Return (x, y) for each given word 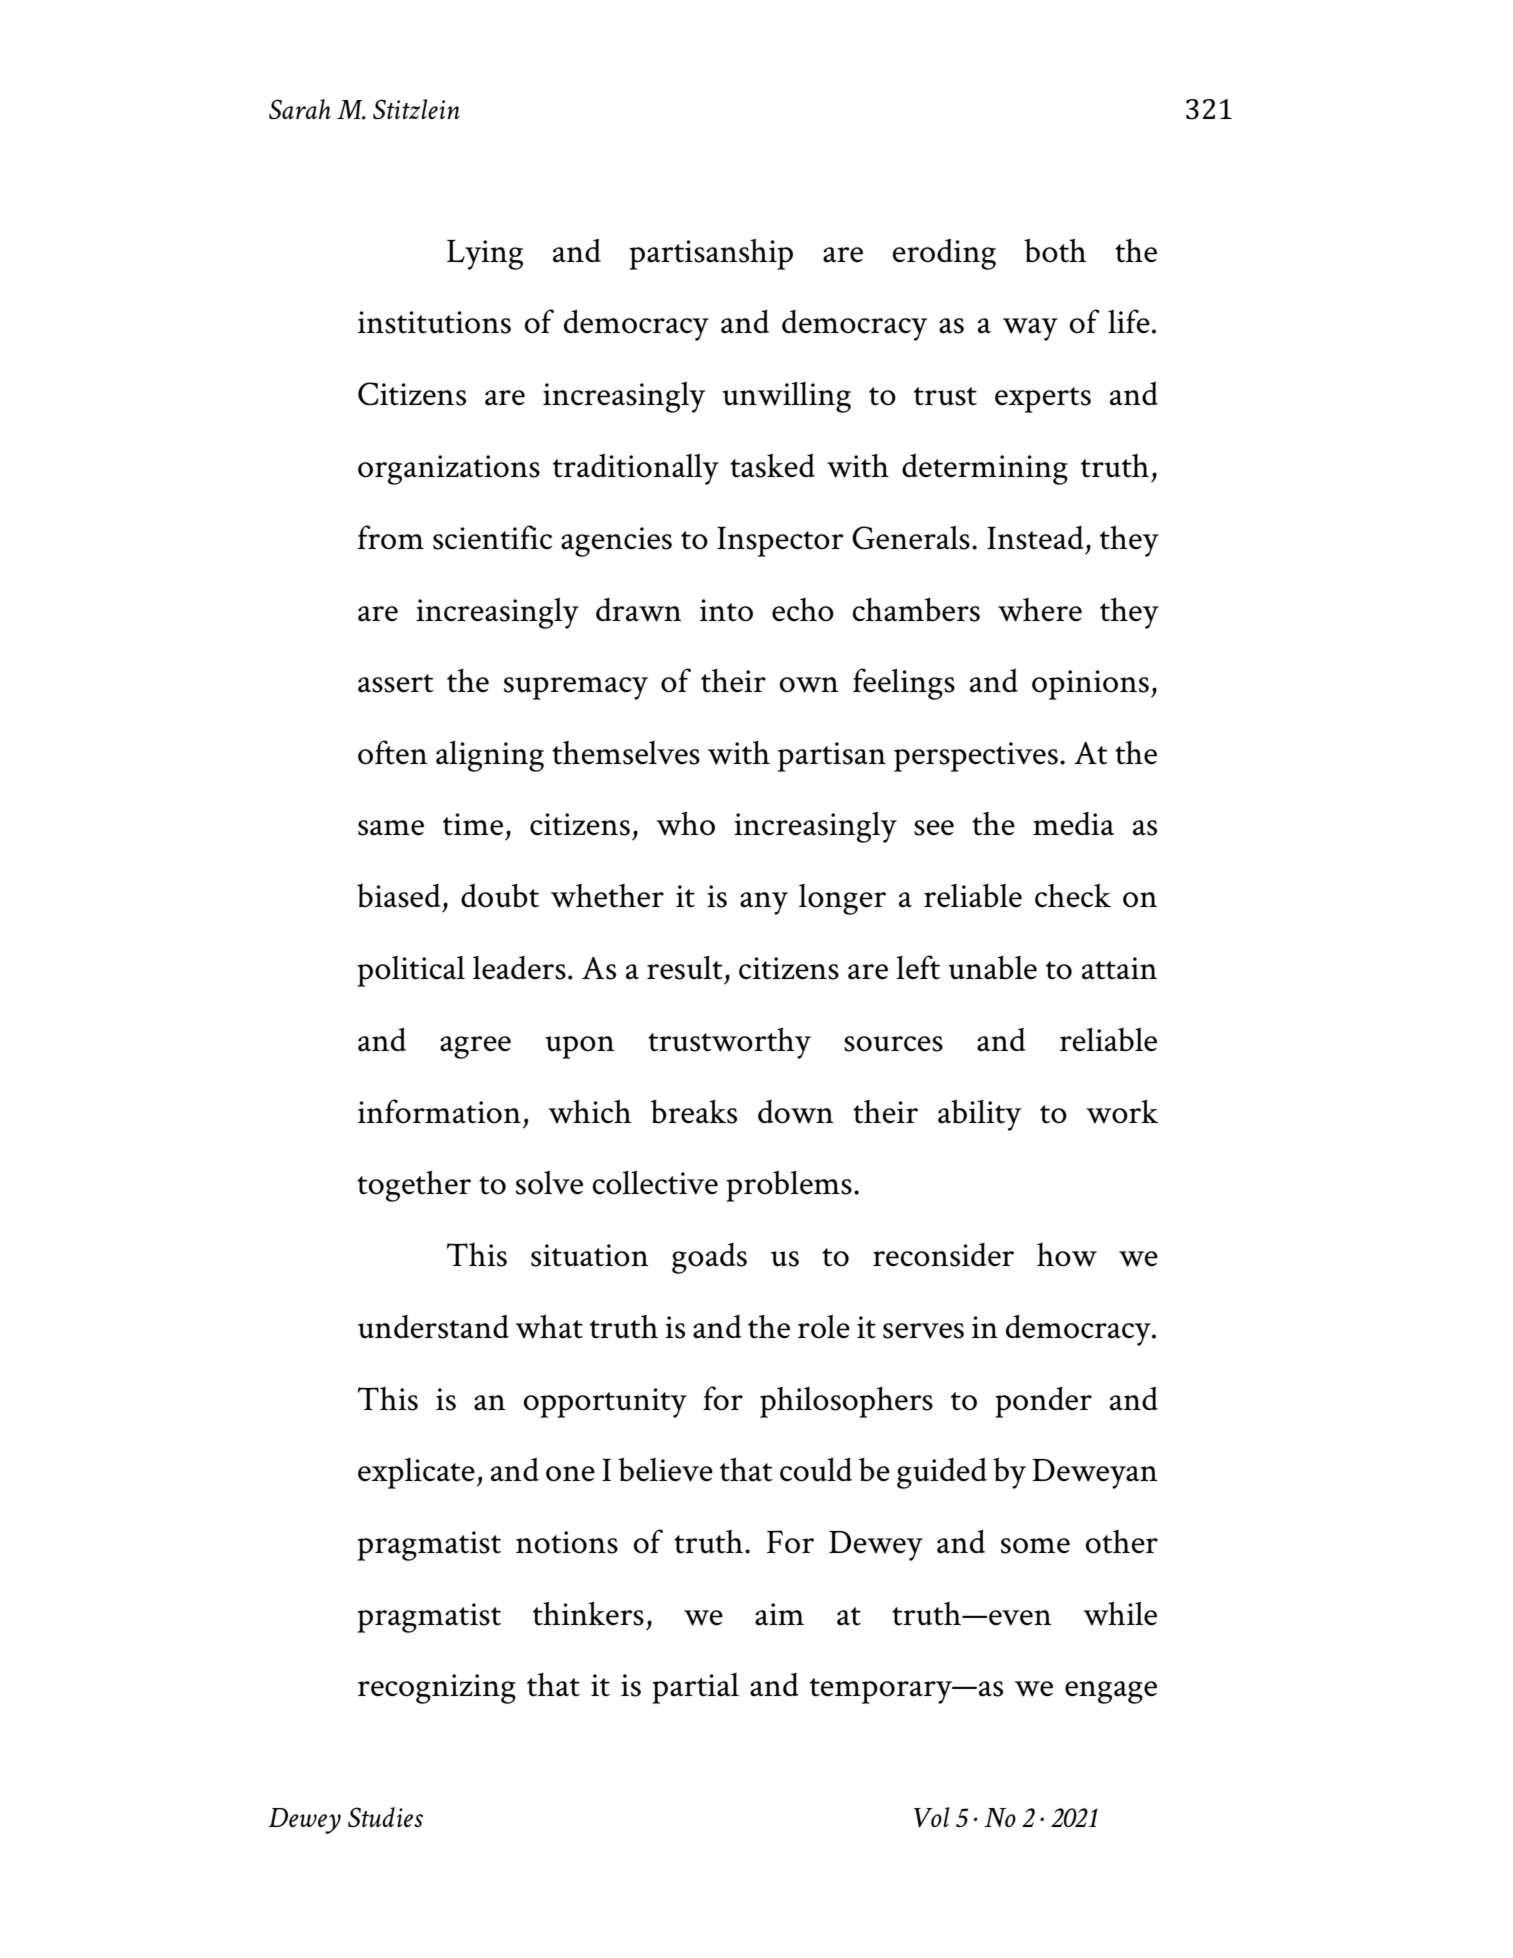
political (411, 971)
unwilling (786, 397)
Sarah (300, 109)
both (1055, 251)
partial (695, 1688)
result (685, 968)
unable (992, 968)
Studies (385, 1817)
